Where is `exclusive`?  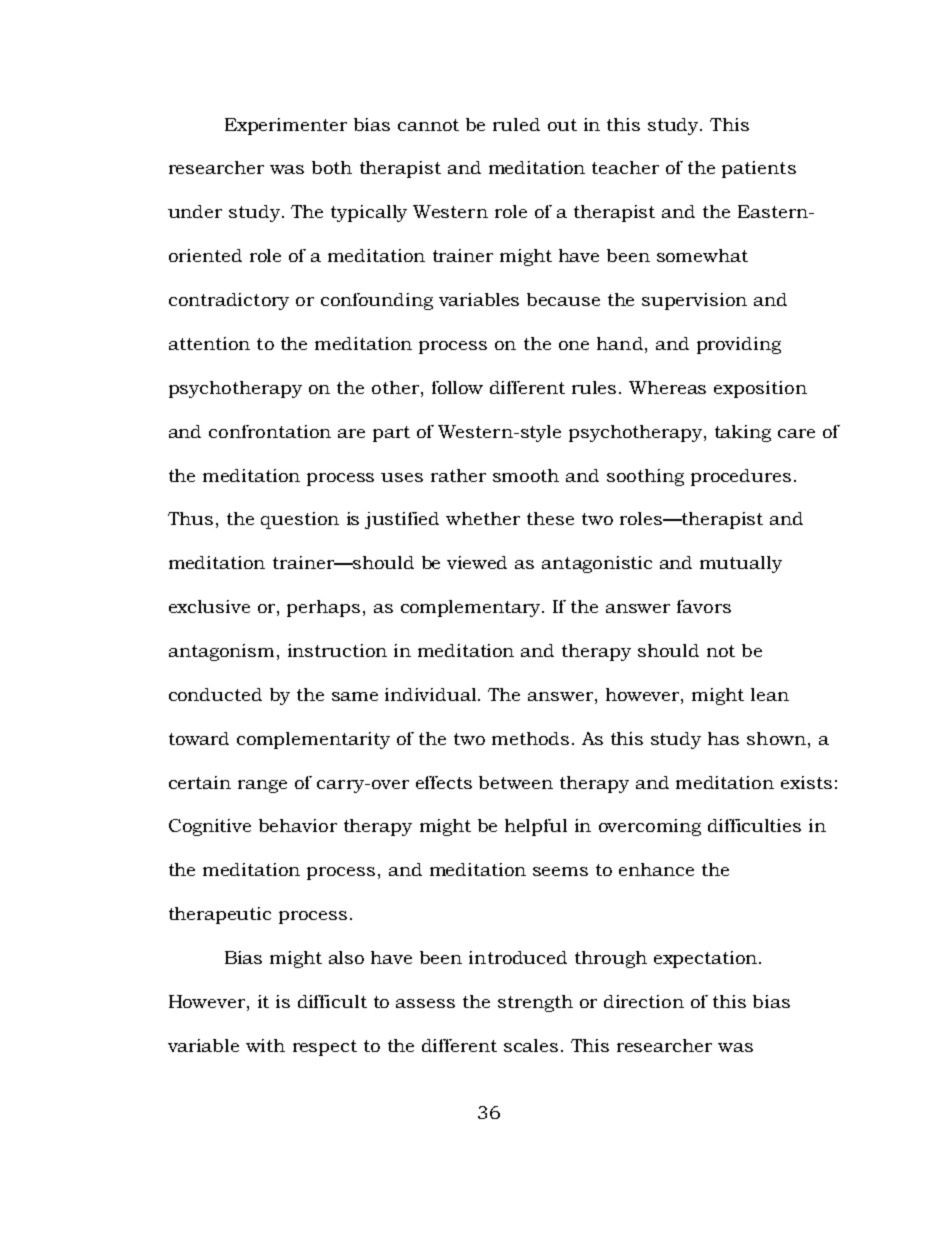 exclusive is located at coordinates (209, 606).
